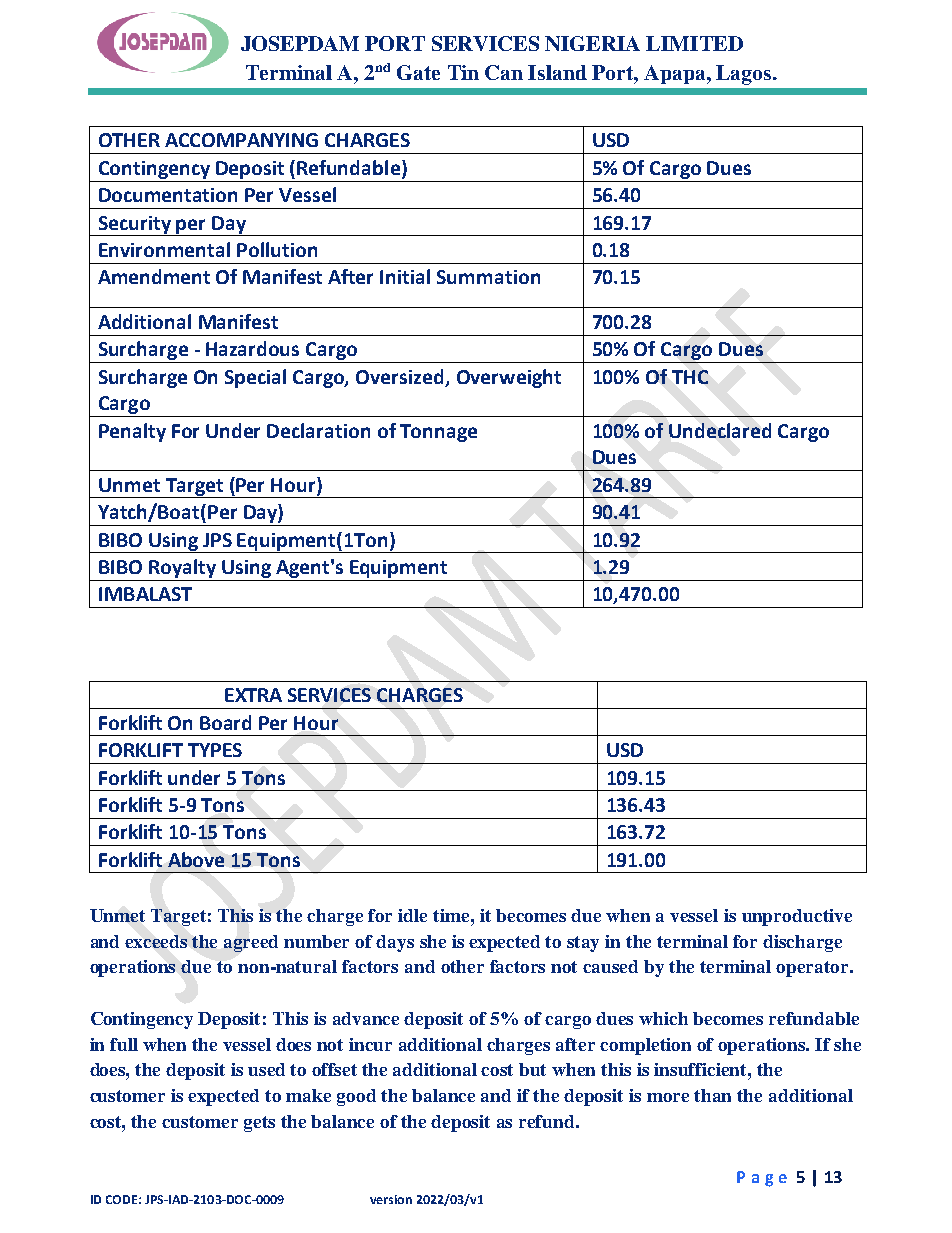 Image resolution: width=952 pixels, height=1233 pixels. I want to click on Can, so click(504, 72).
